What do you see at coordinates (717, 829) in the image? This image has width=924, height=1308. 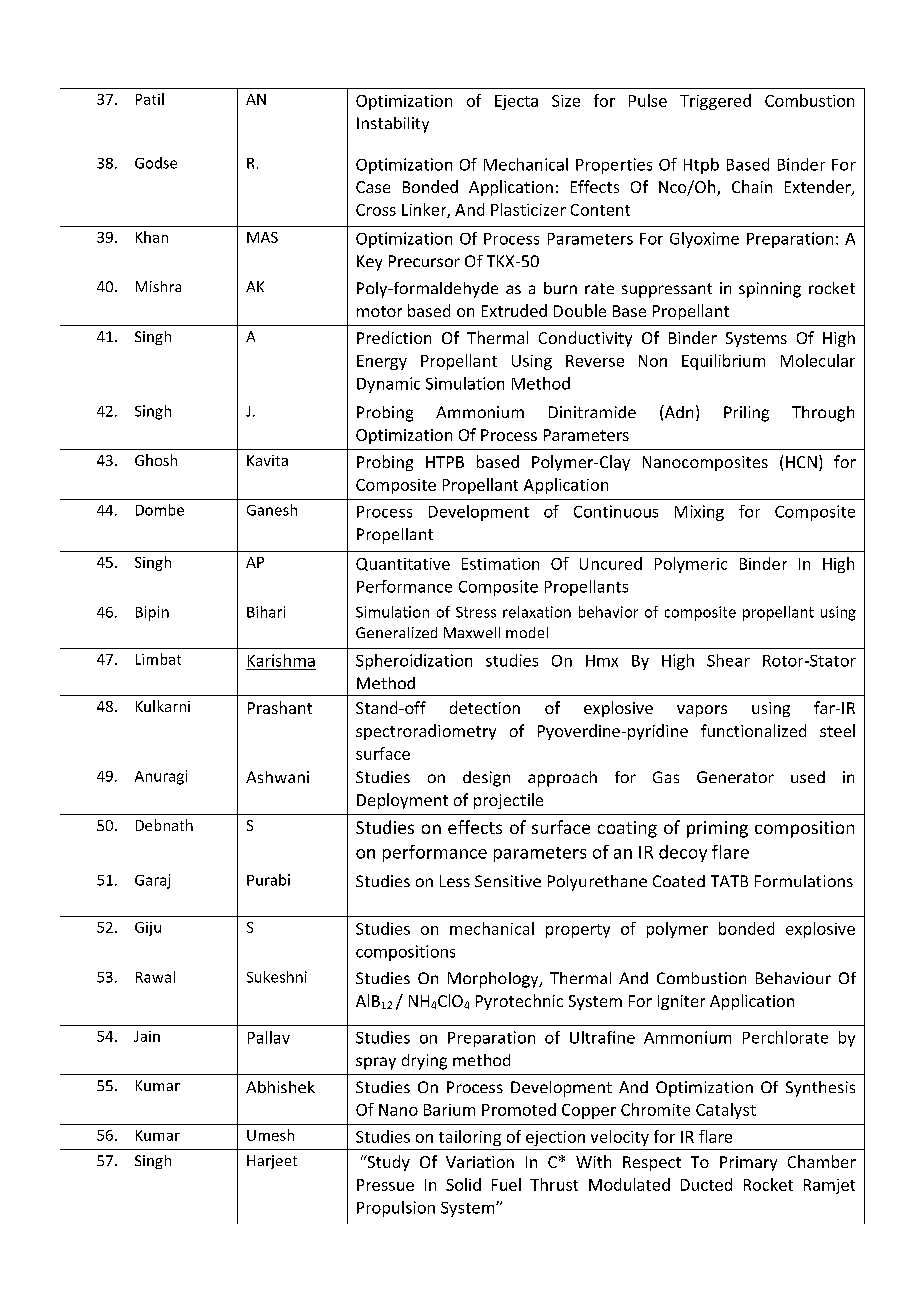 I see `priming` at bounding box center [717, 829].
